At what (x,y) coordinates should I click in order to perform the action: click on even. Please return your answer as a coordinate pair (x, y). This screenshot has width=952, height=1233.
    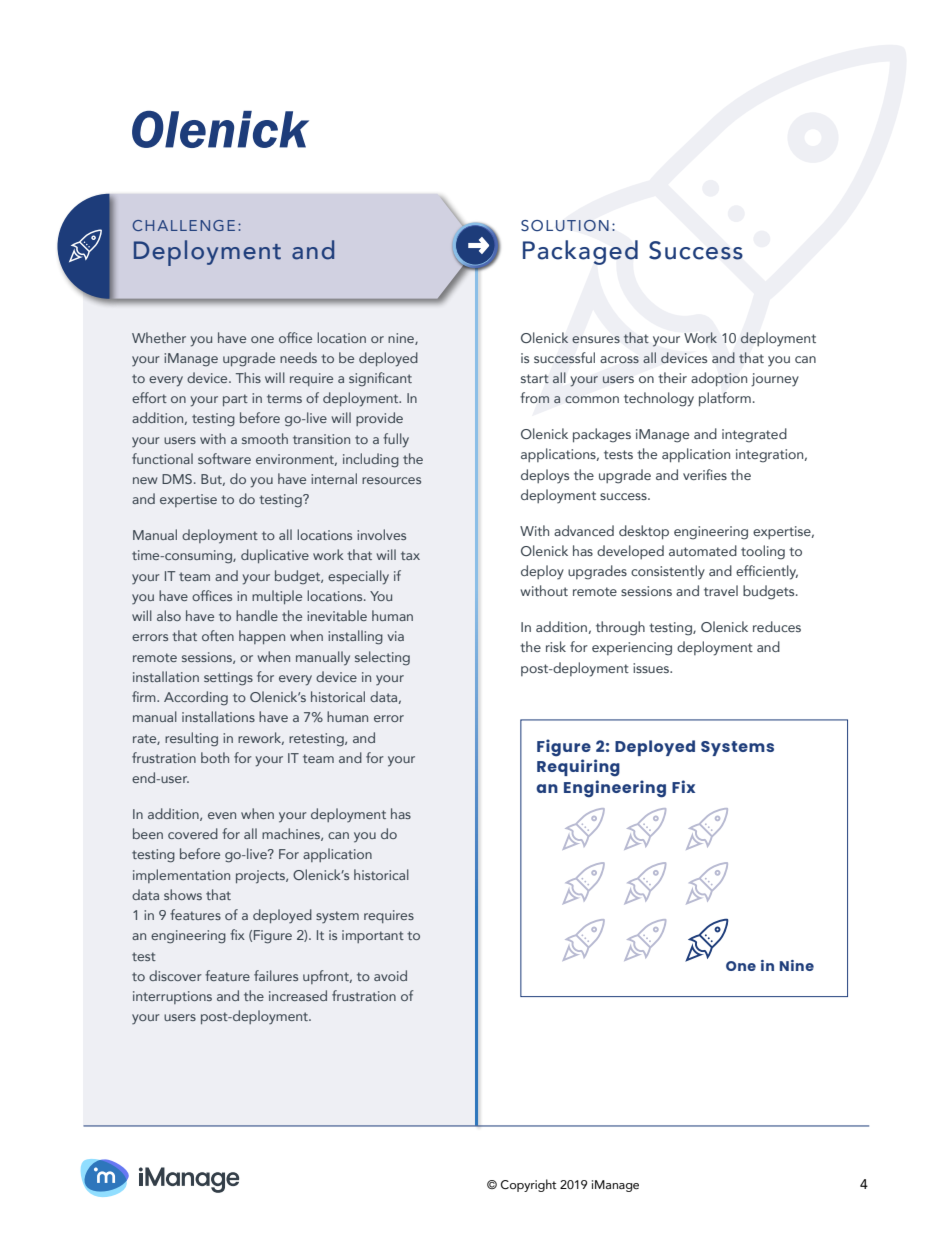
    Looking at the image, I should click on (222, 815).
